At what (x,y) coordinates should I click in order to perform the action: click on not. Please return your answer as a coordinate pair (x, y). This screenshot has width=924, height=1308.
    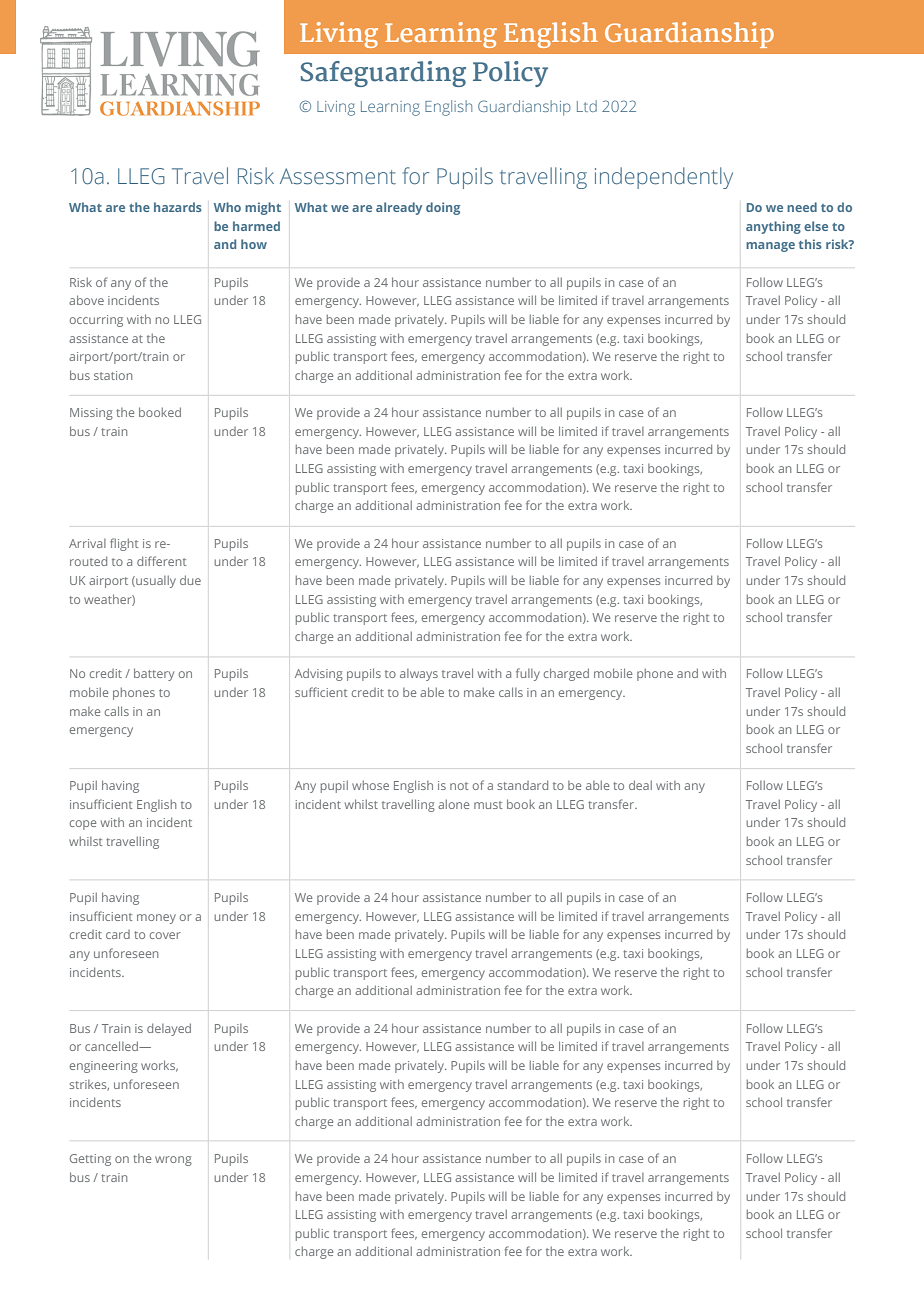
    Looking at the image, I should click on (459, 786).
